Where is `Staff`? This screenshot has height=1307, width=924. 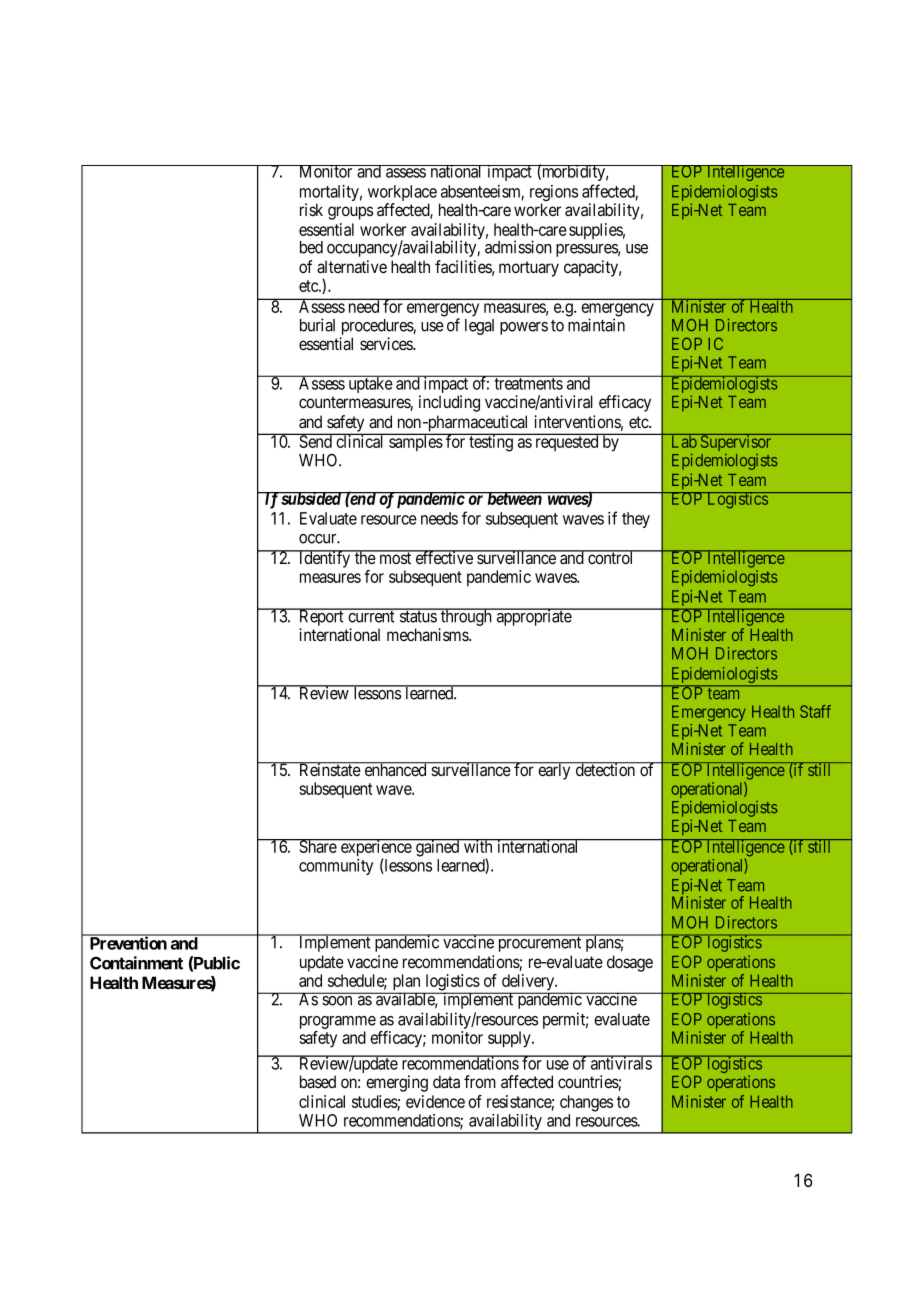
Staff is located at coordinates (815, 711).
